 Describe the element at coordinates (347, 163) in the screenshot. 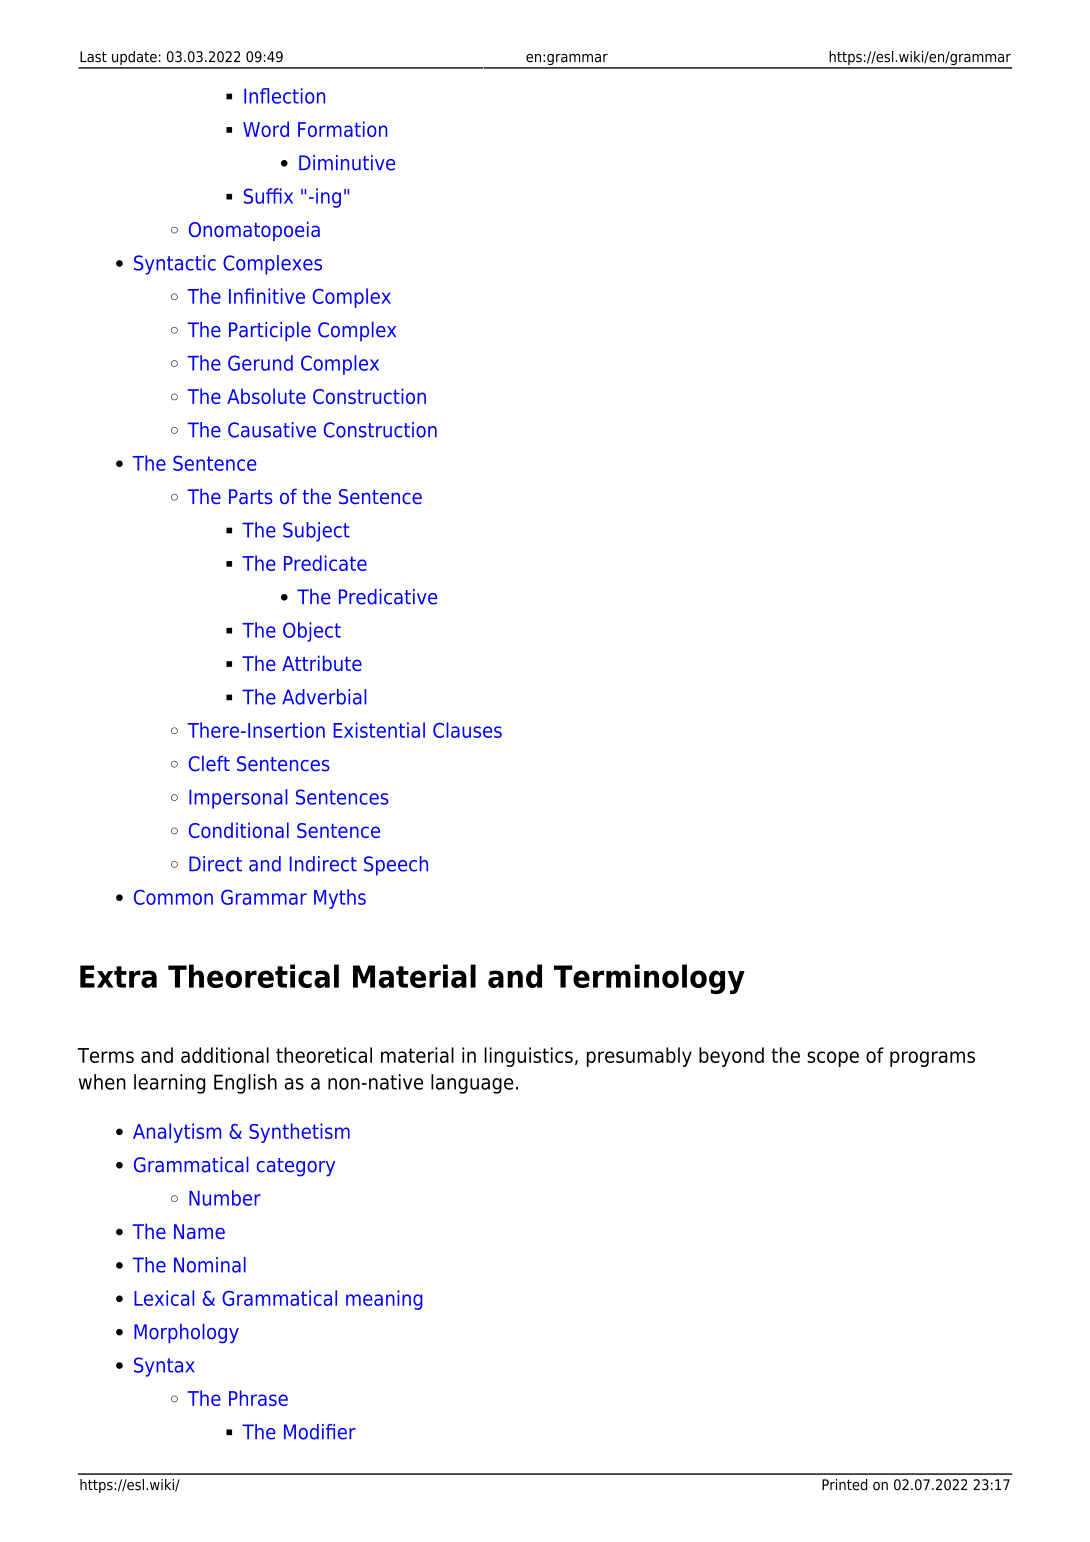

I see `Diminutive` at that location.
